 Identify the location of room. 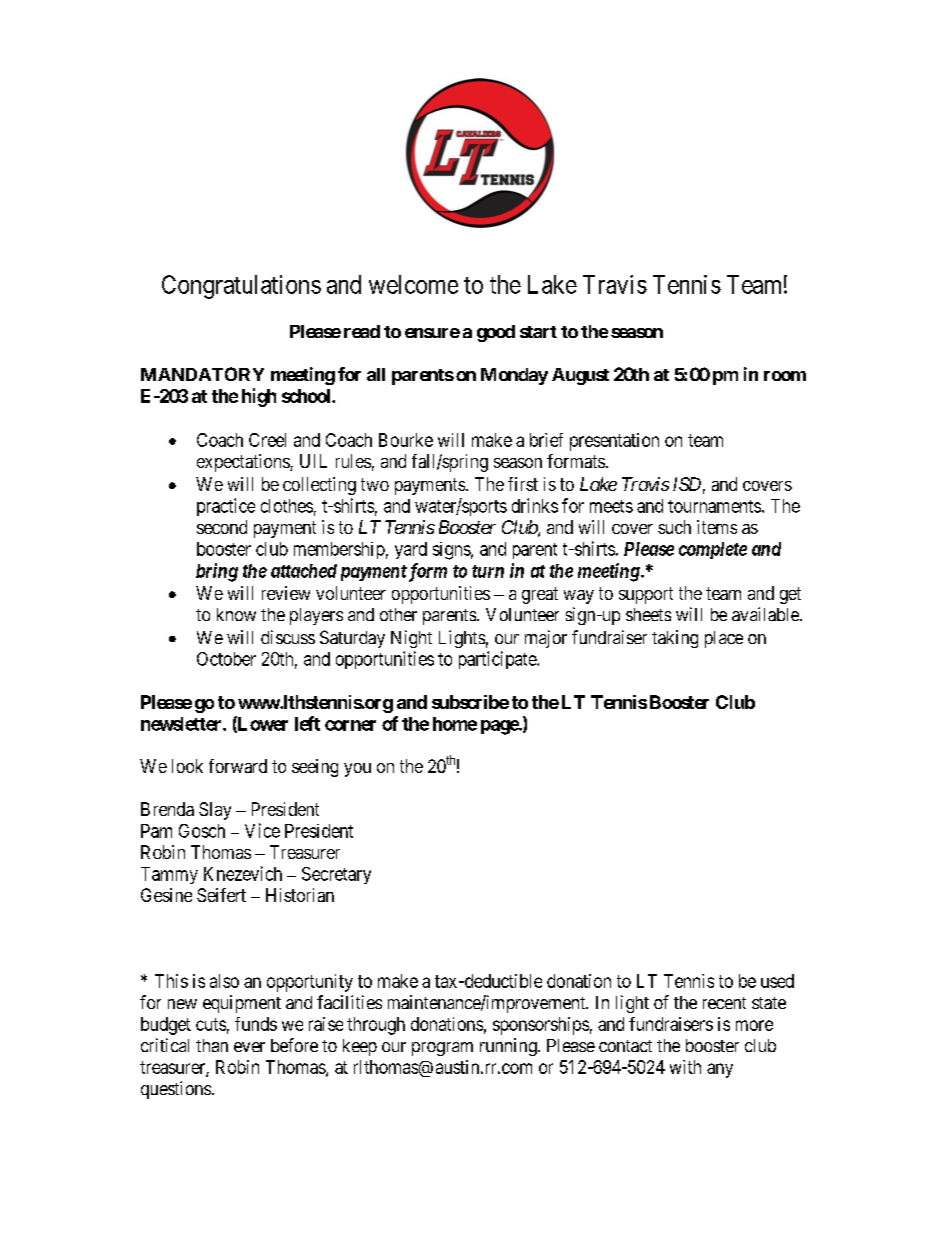
(785, 376).
